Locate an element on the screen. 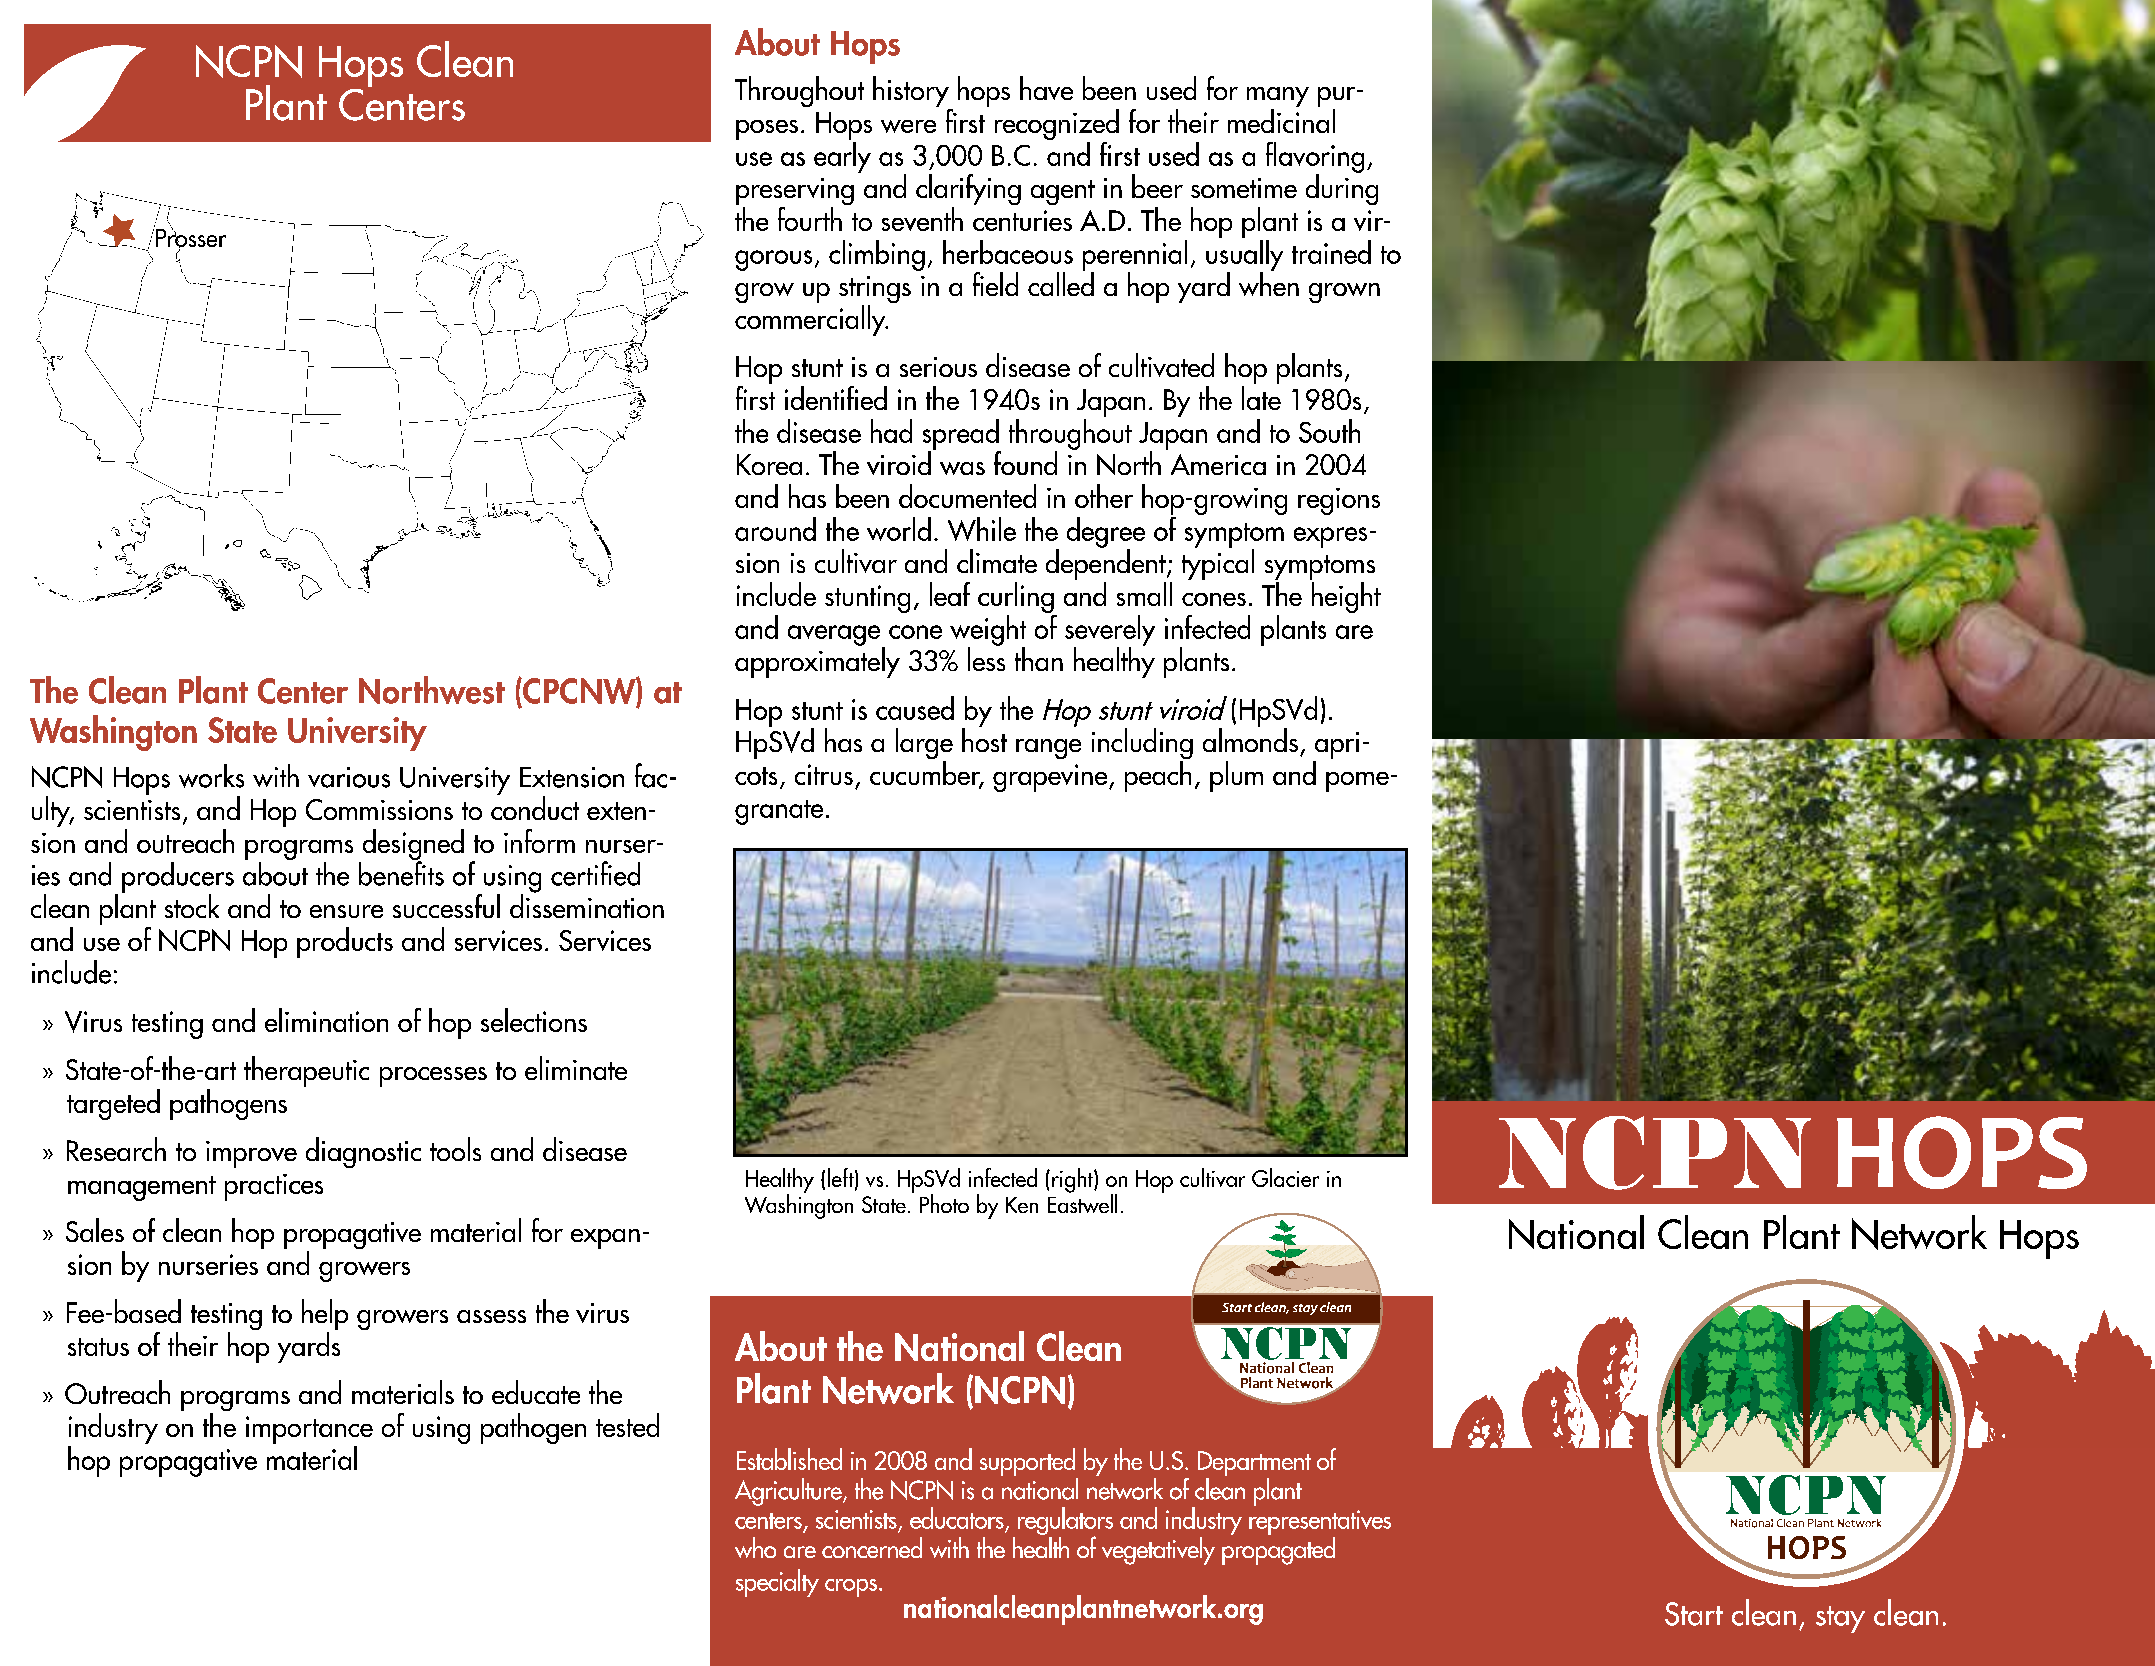 This screenshot has width=2155, height=1666. weight is located at coordinates (988, 631).
